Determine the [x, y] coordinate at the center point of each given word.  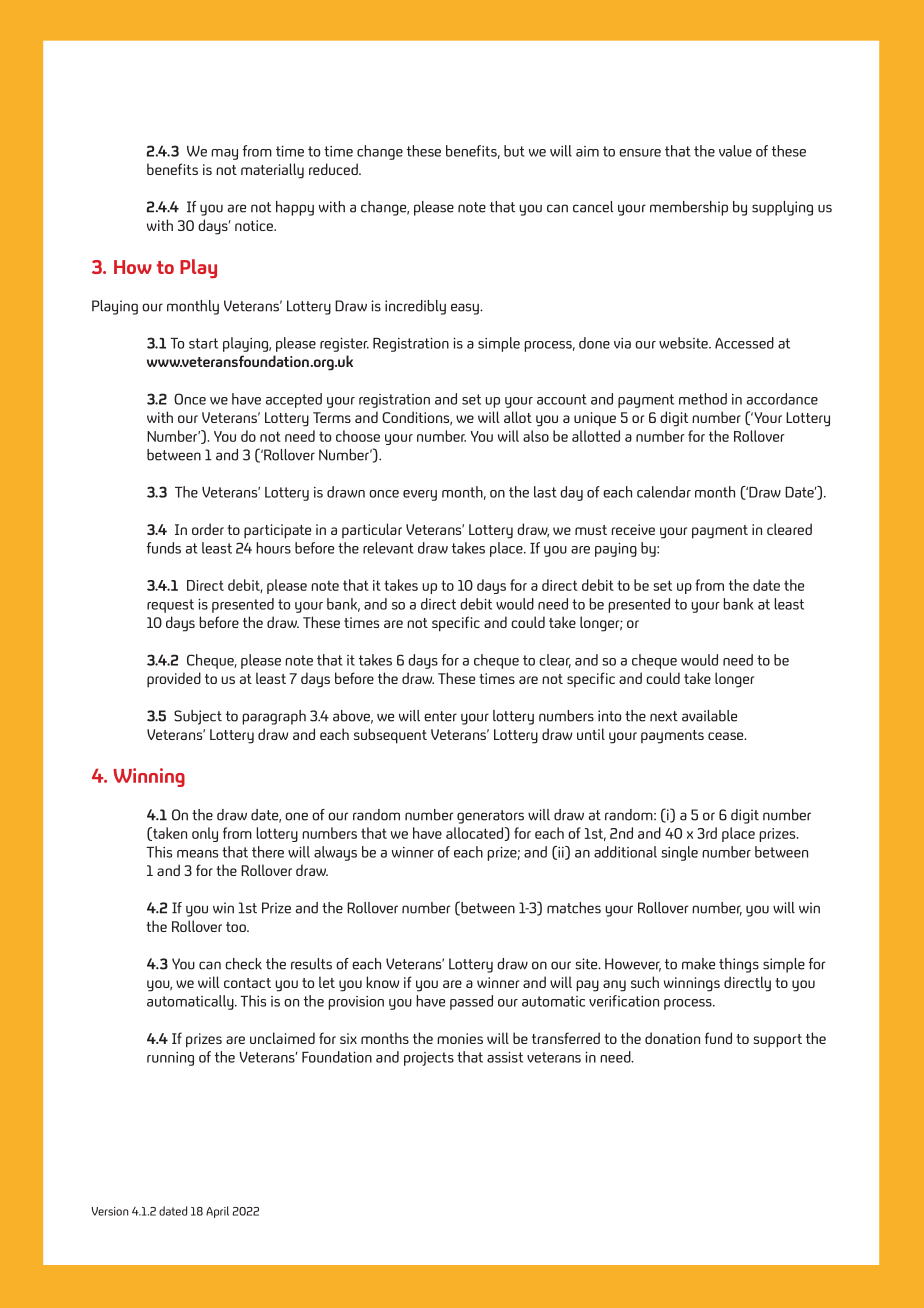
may [224, 154]
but [514, 151]
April [217, 1212]
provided [174, 680]
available [709, 716]
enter [440, 716]
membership [689, 208]
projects [429, 1059]
